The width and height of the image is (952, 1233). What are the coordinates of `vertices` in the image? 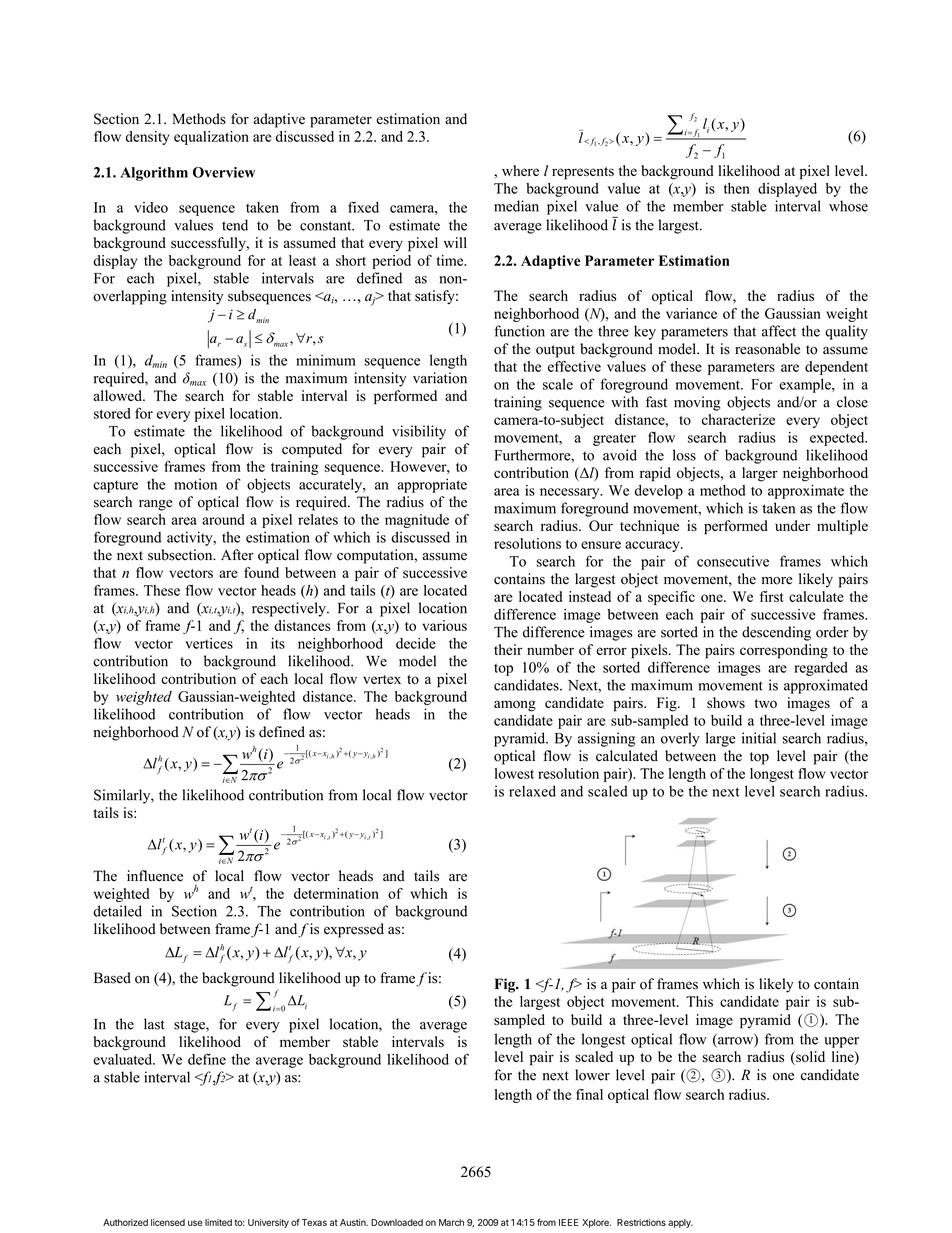 It's located at (209, 643).
